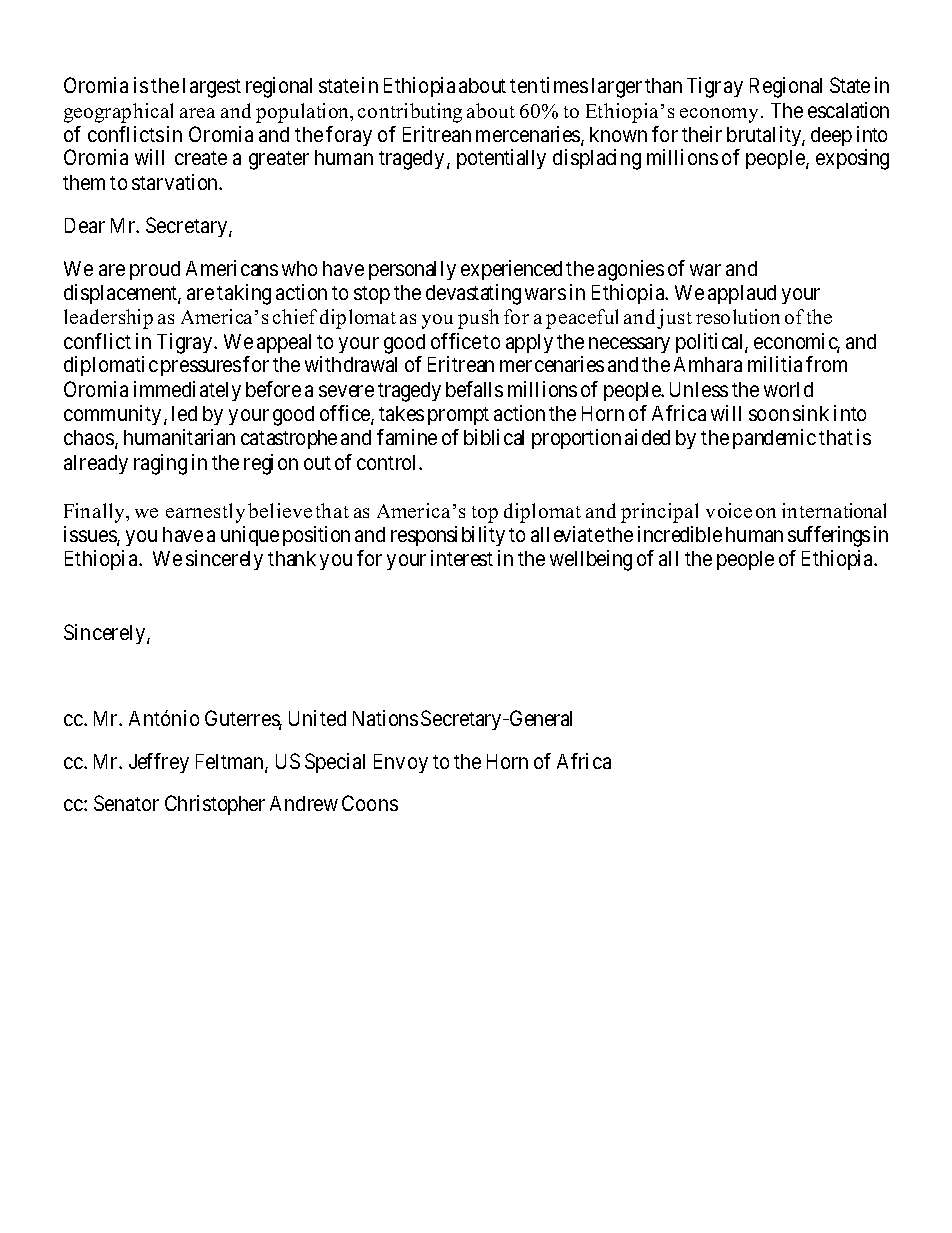 Image resolution: width=952 pixels, height=1233 pixels. I want to click on raging, so click(160, 464).
